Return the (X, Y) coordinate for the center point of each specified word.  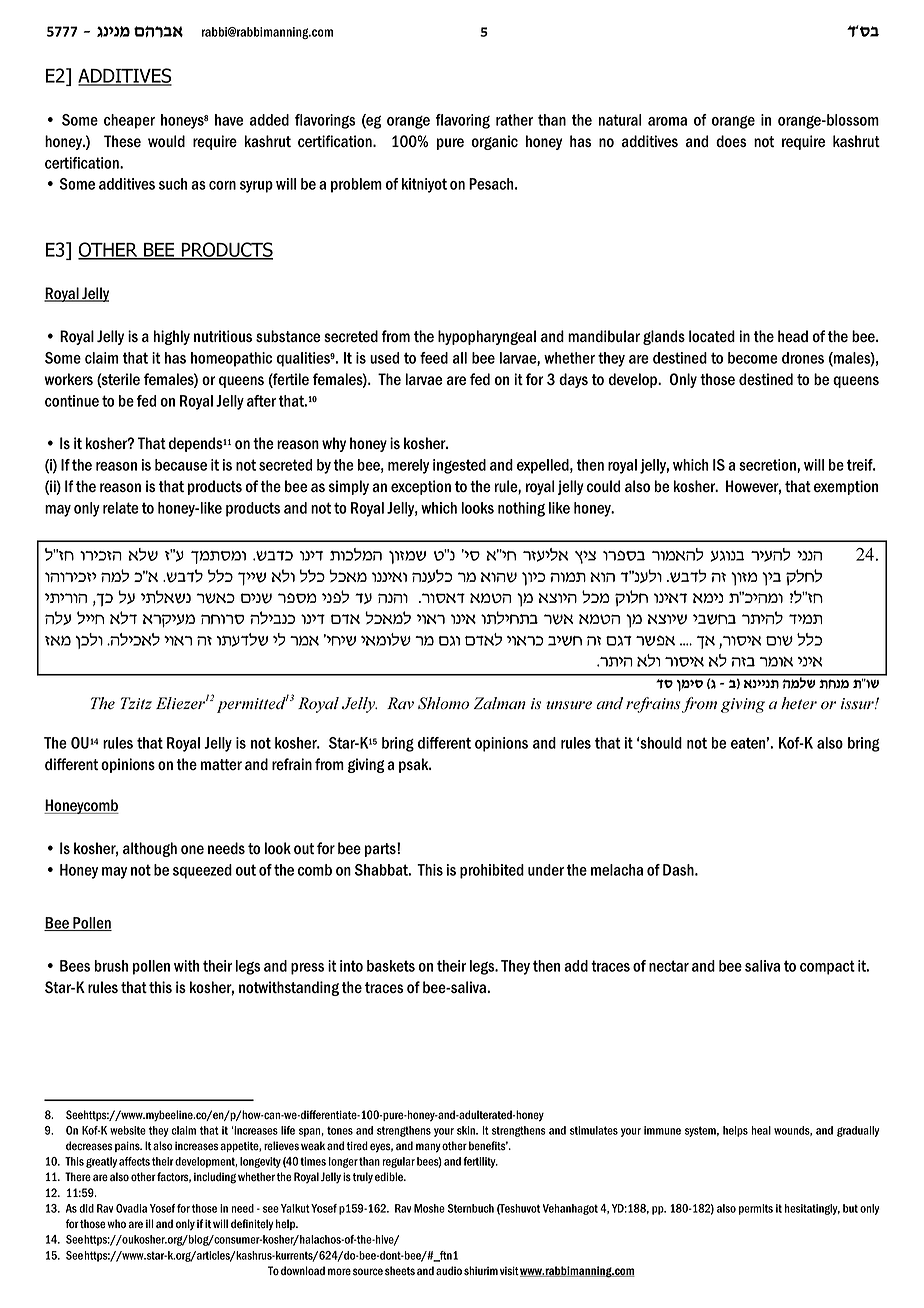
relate (121, 508)
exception (421, 487)
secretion (767, 465)
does (731, 141)
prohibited (492, 871)
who (116, 1224)
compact (827, 967)
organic (494, 142)
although (150, 849)
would (166, 141)
